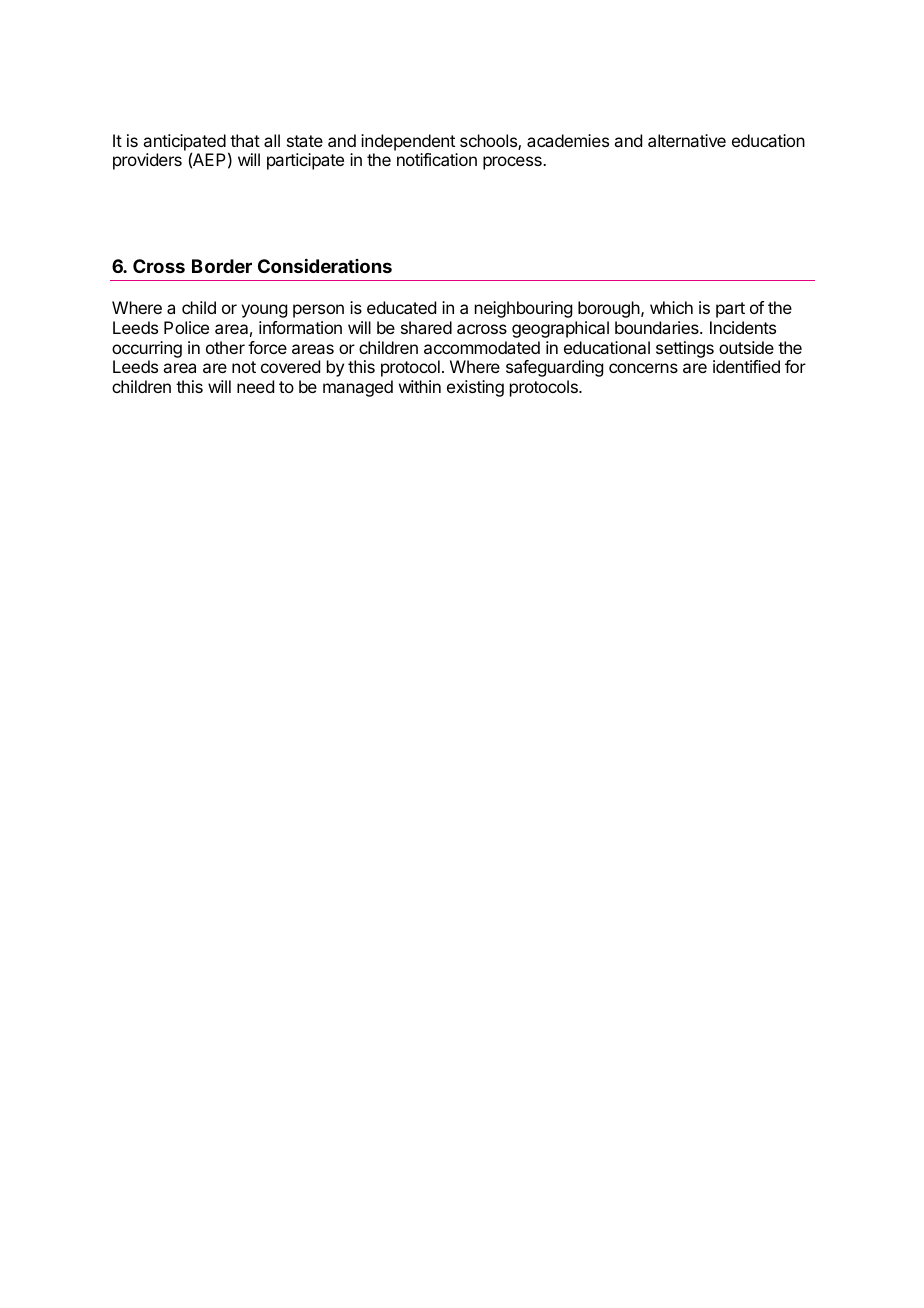 The width and height of the document is (924, 1308). What do you see at coordinates (255, 386) in the document?
I see `need` at bounding box center [255, 386].
